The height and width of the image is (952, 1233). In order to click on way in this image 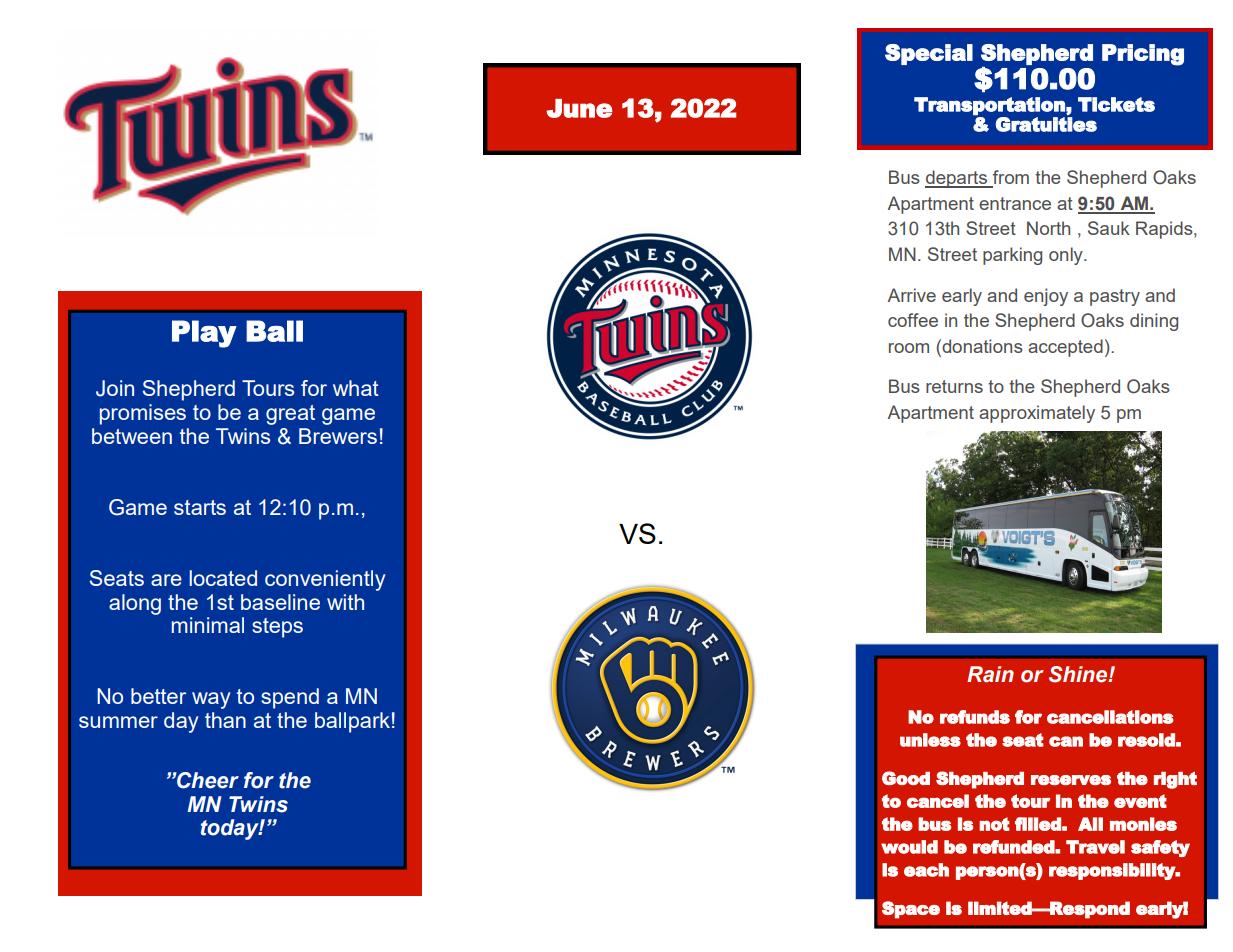, I will do `click(211, 700)`.
